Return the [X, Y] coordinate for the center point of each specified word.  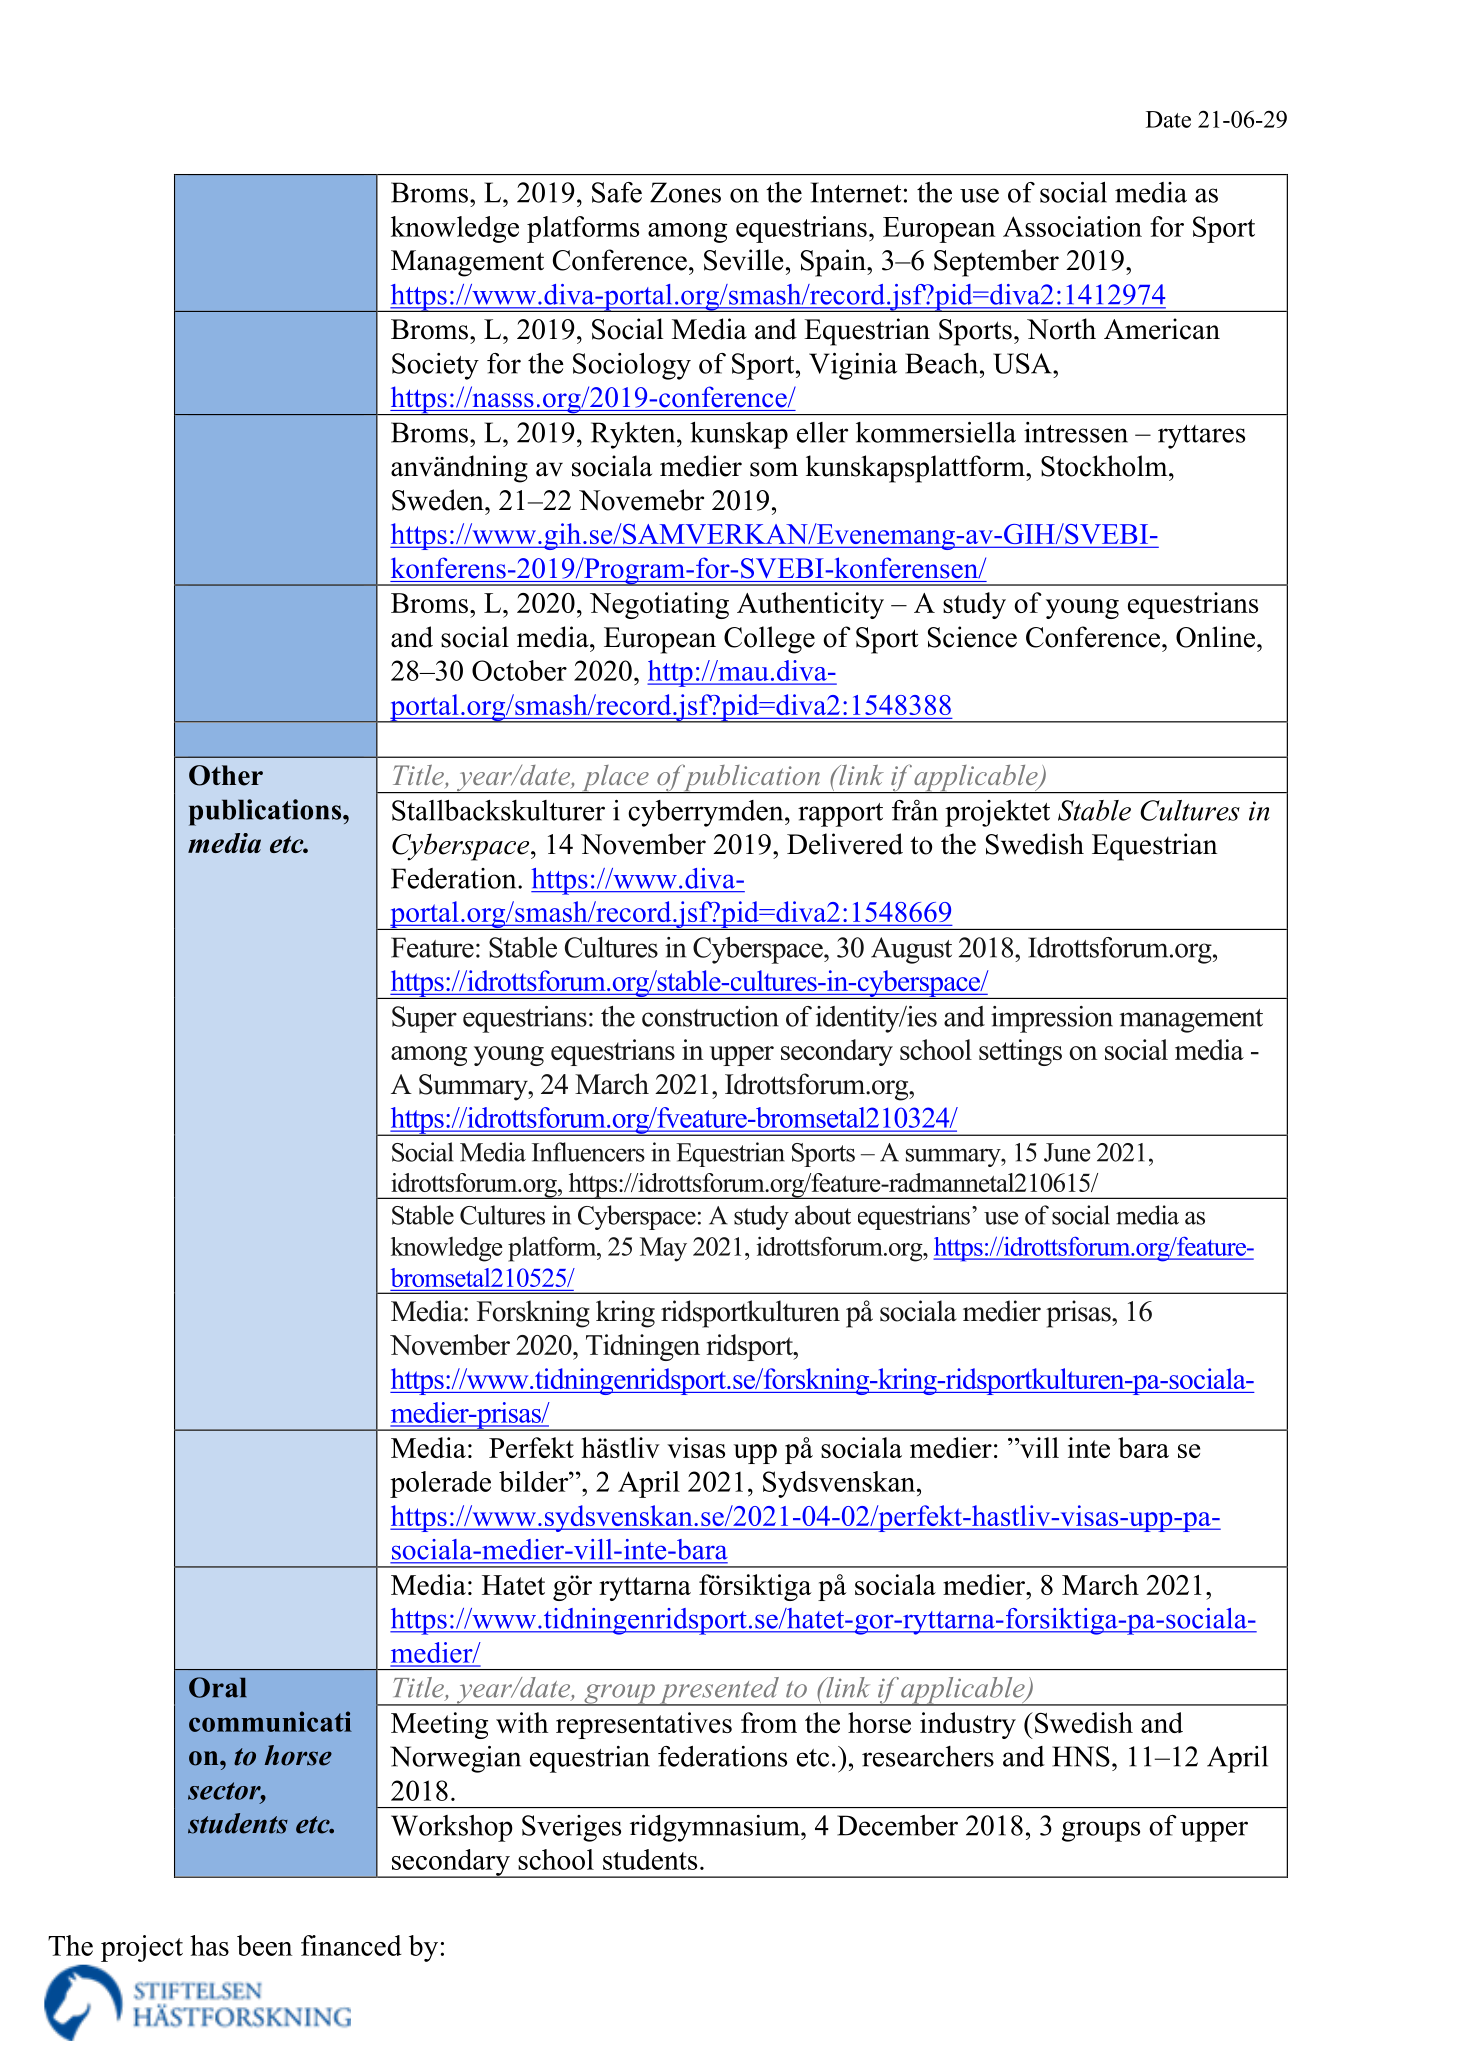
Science [972, 637]
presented [719, 1691]
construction [710, 1016]
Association [1072, 226]
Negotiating [659, 605]
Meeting [439, 1725]
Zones [685, 192]
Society [435, 366]
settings [1020, 1052]
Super [424, 1019]
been [264, 1945]
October [519, 670]
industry [968, 1725]
